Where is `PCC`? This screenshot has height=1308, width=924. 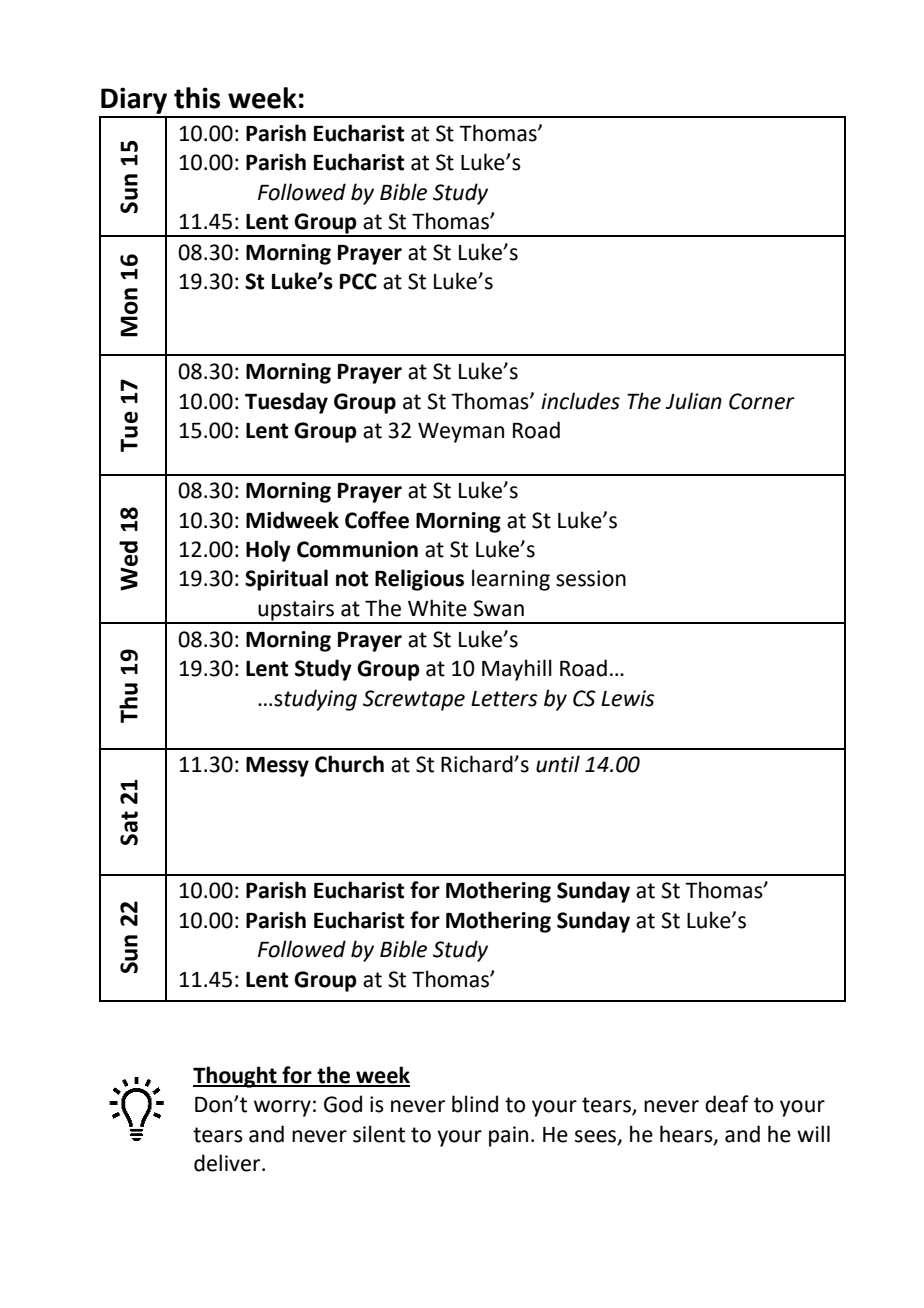
PCC is located at coordinates (358, 281).
